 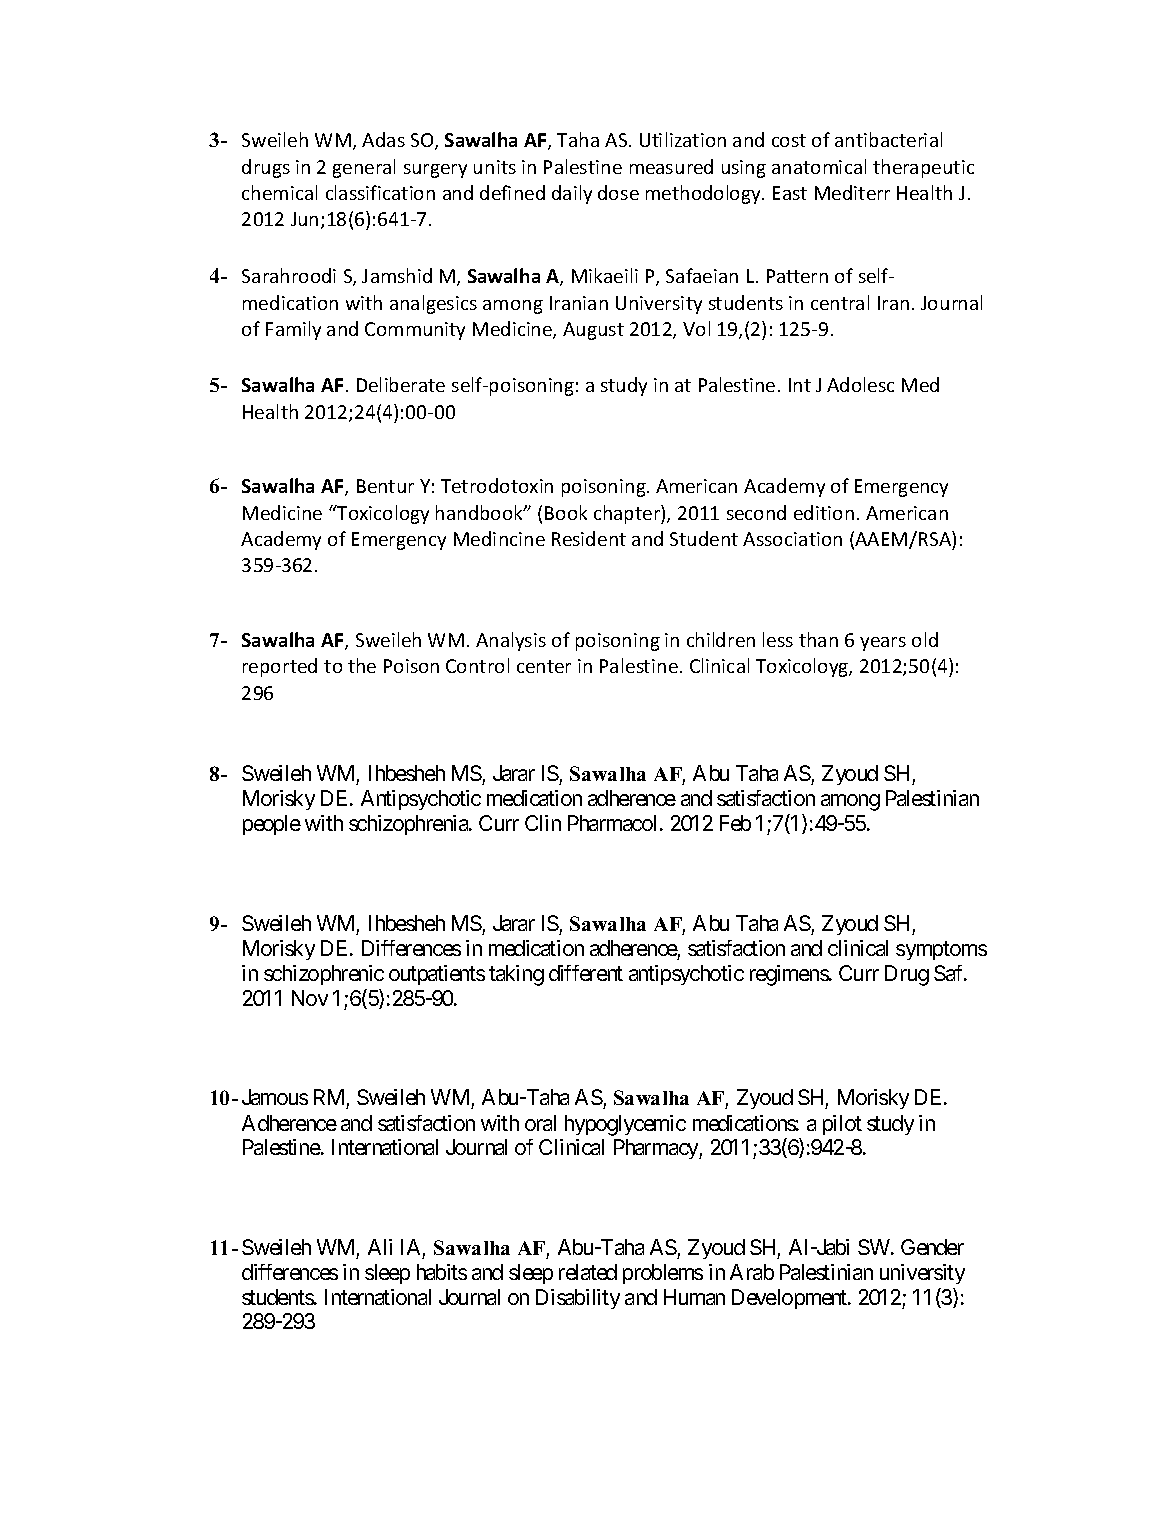 What do you see at coordinates (588, 1272) in the document?
I see `related` at bounding box center [588, 1272].
